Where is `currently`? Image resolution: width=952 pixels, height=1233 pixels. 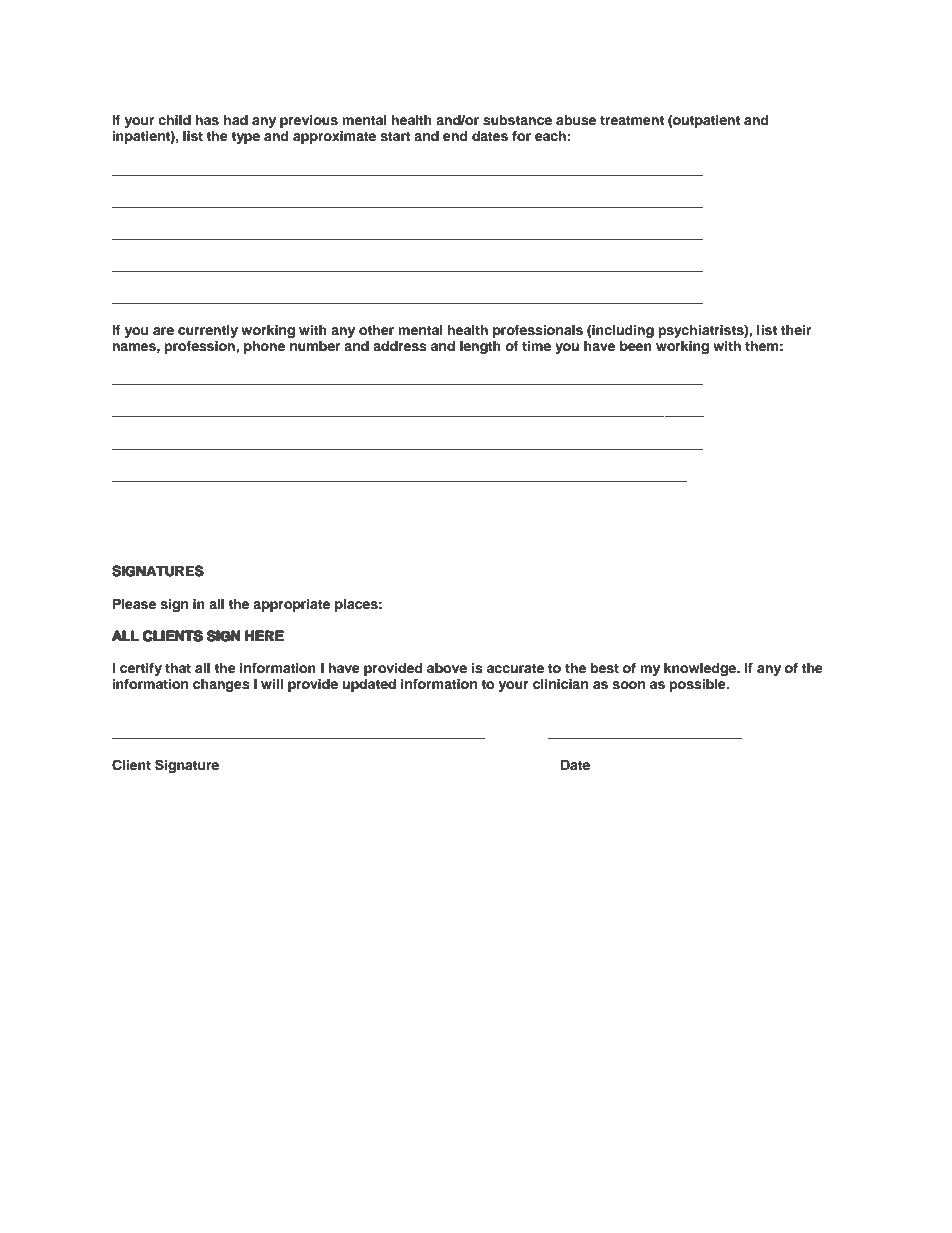 currently is located at coordinates (208, 331).
